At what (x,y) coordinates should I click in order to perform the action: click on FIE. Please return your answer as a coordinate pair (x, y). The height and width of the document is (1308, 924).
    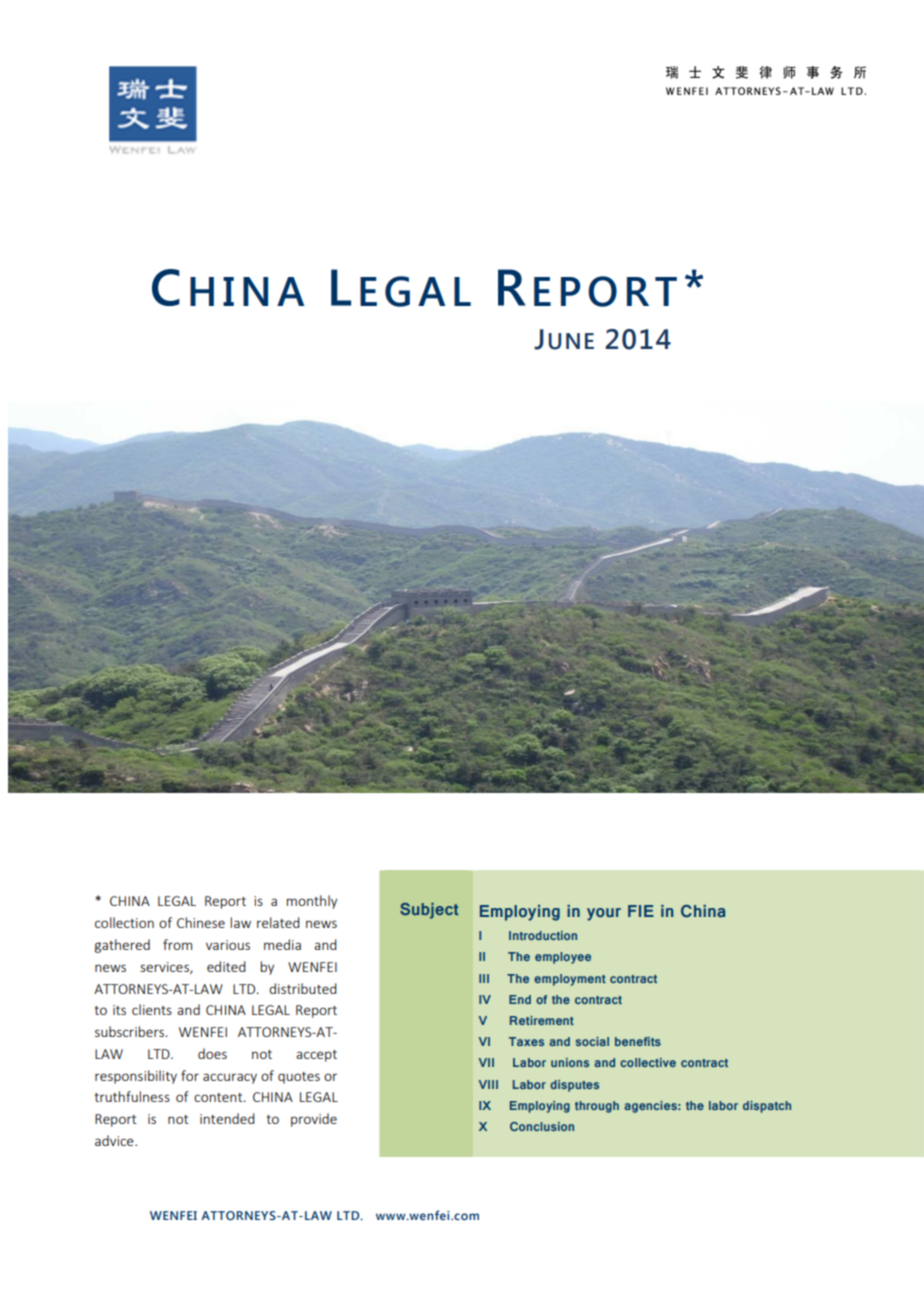
    Looking at the image, I should click on (641, 911).
